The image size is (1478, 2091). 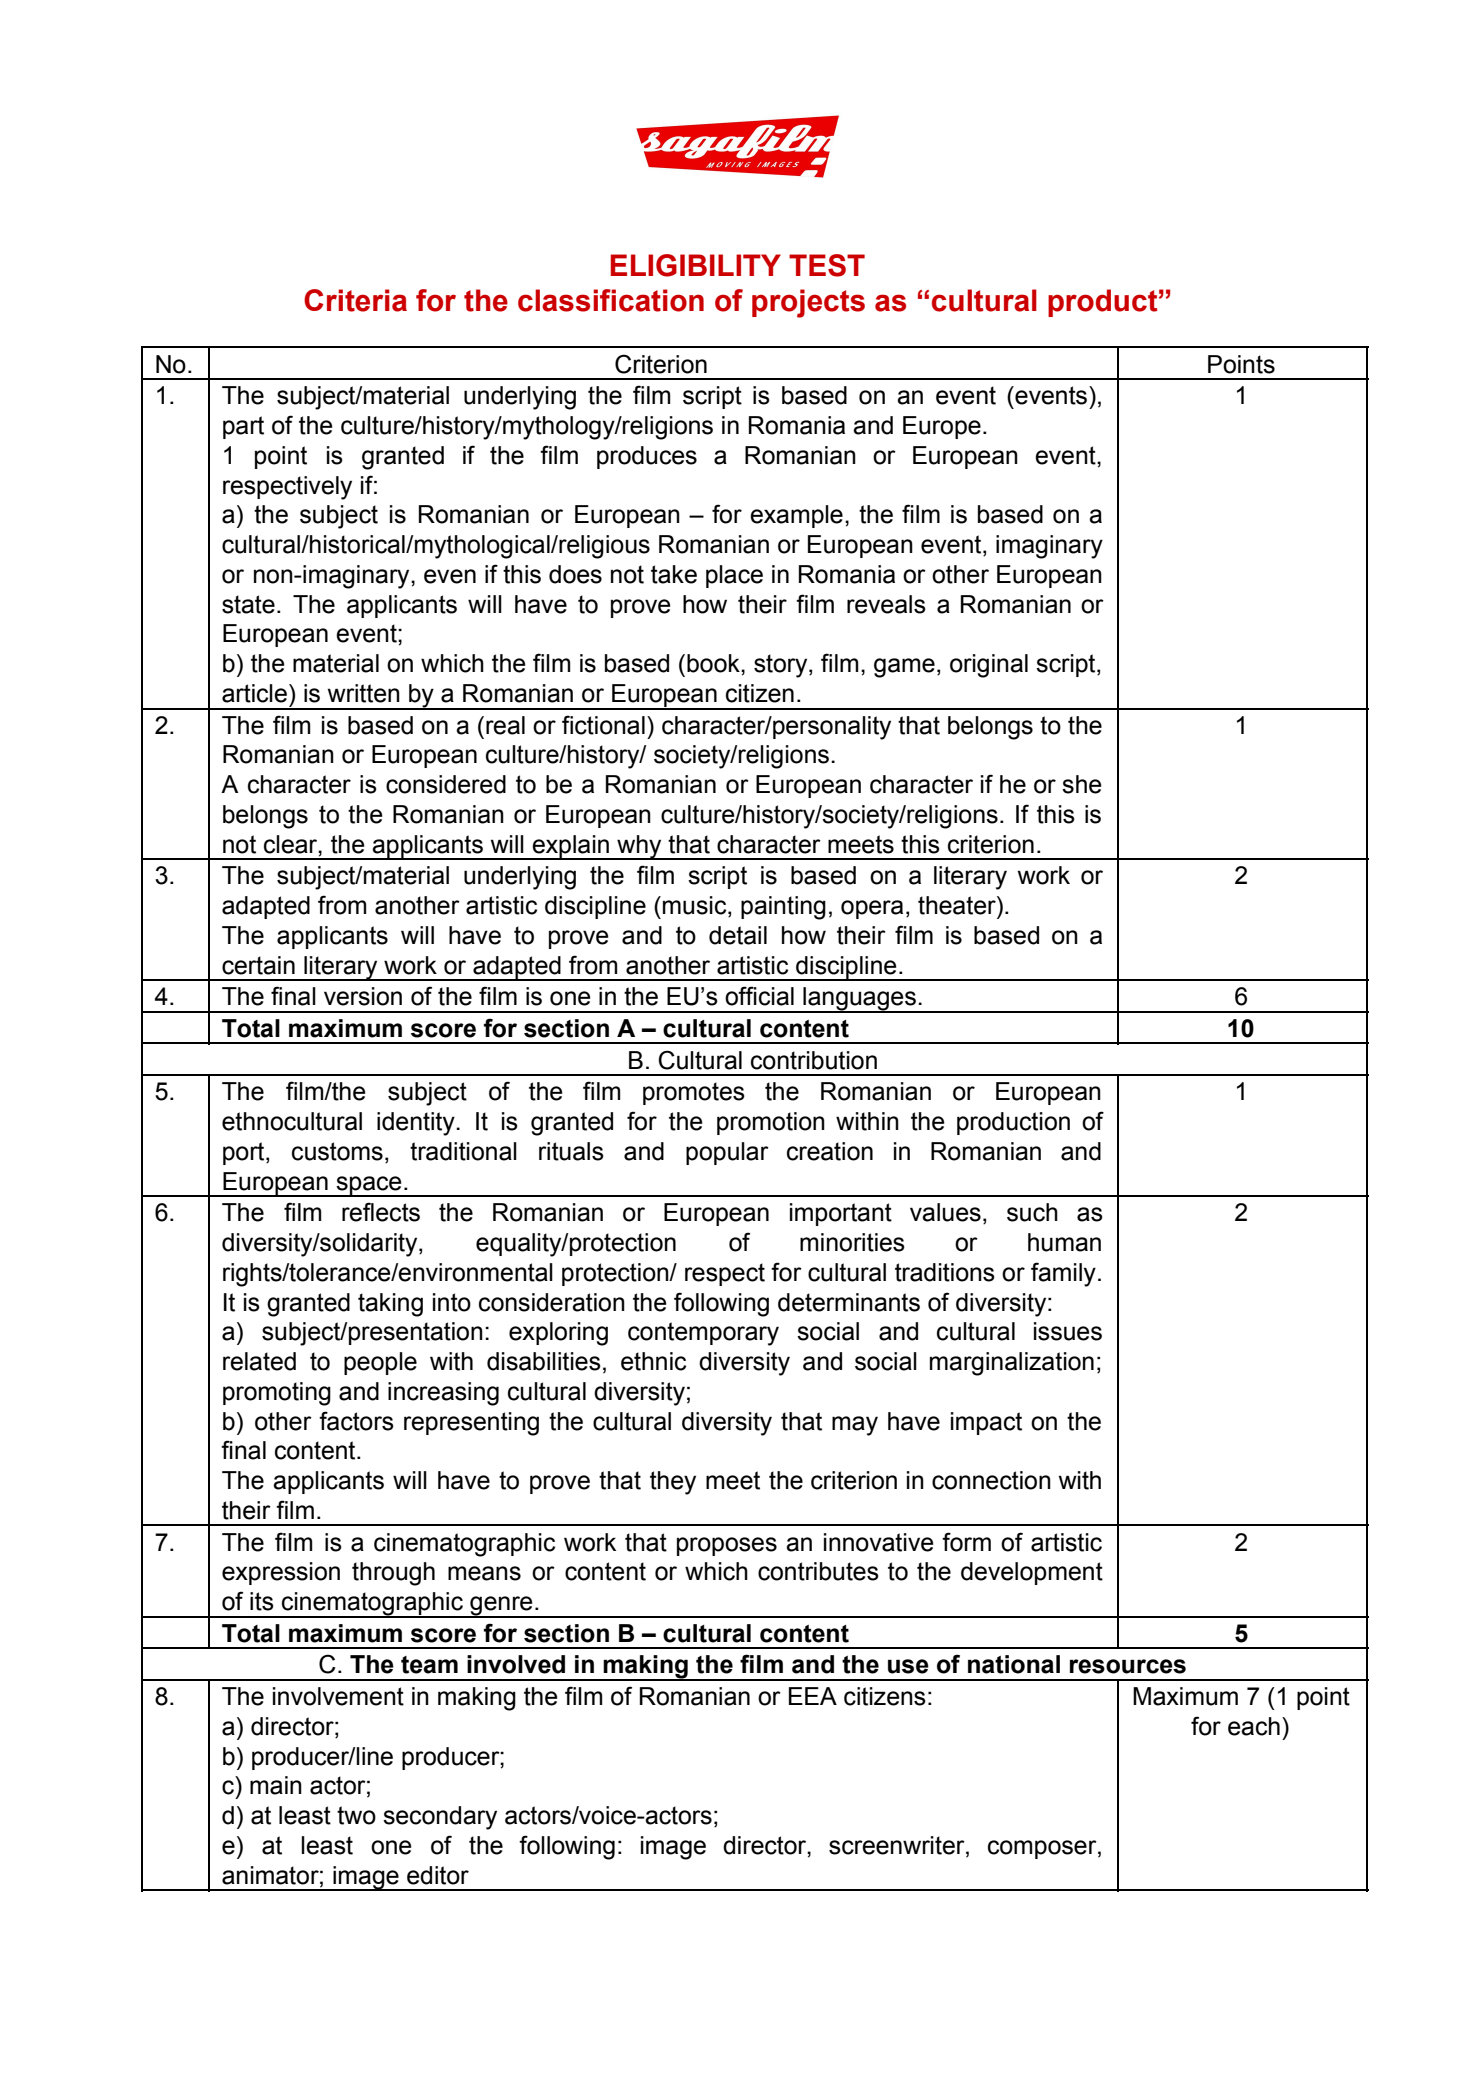 I want to click on considered, so click(x=446, y=784).
